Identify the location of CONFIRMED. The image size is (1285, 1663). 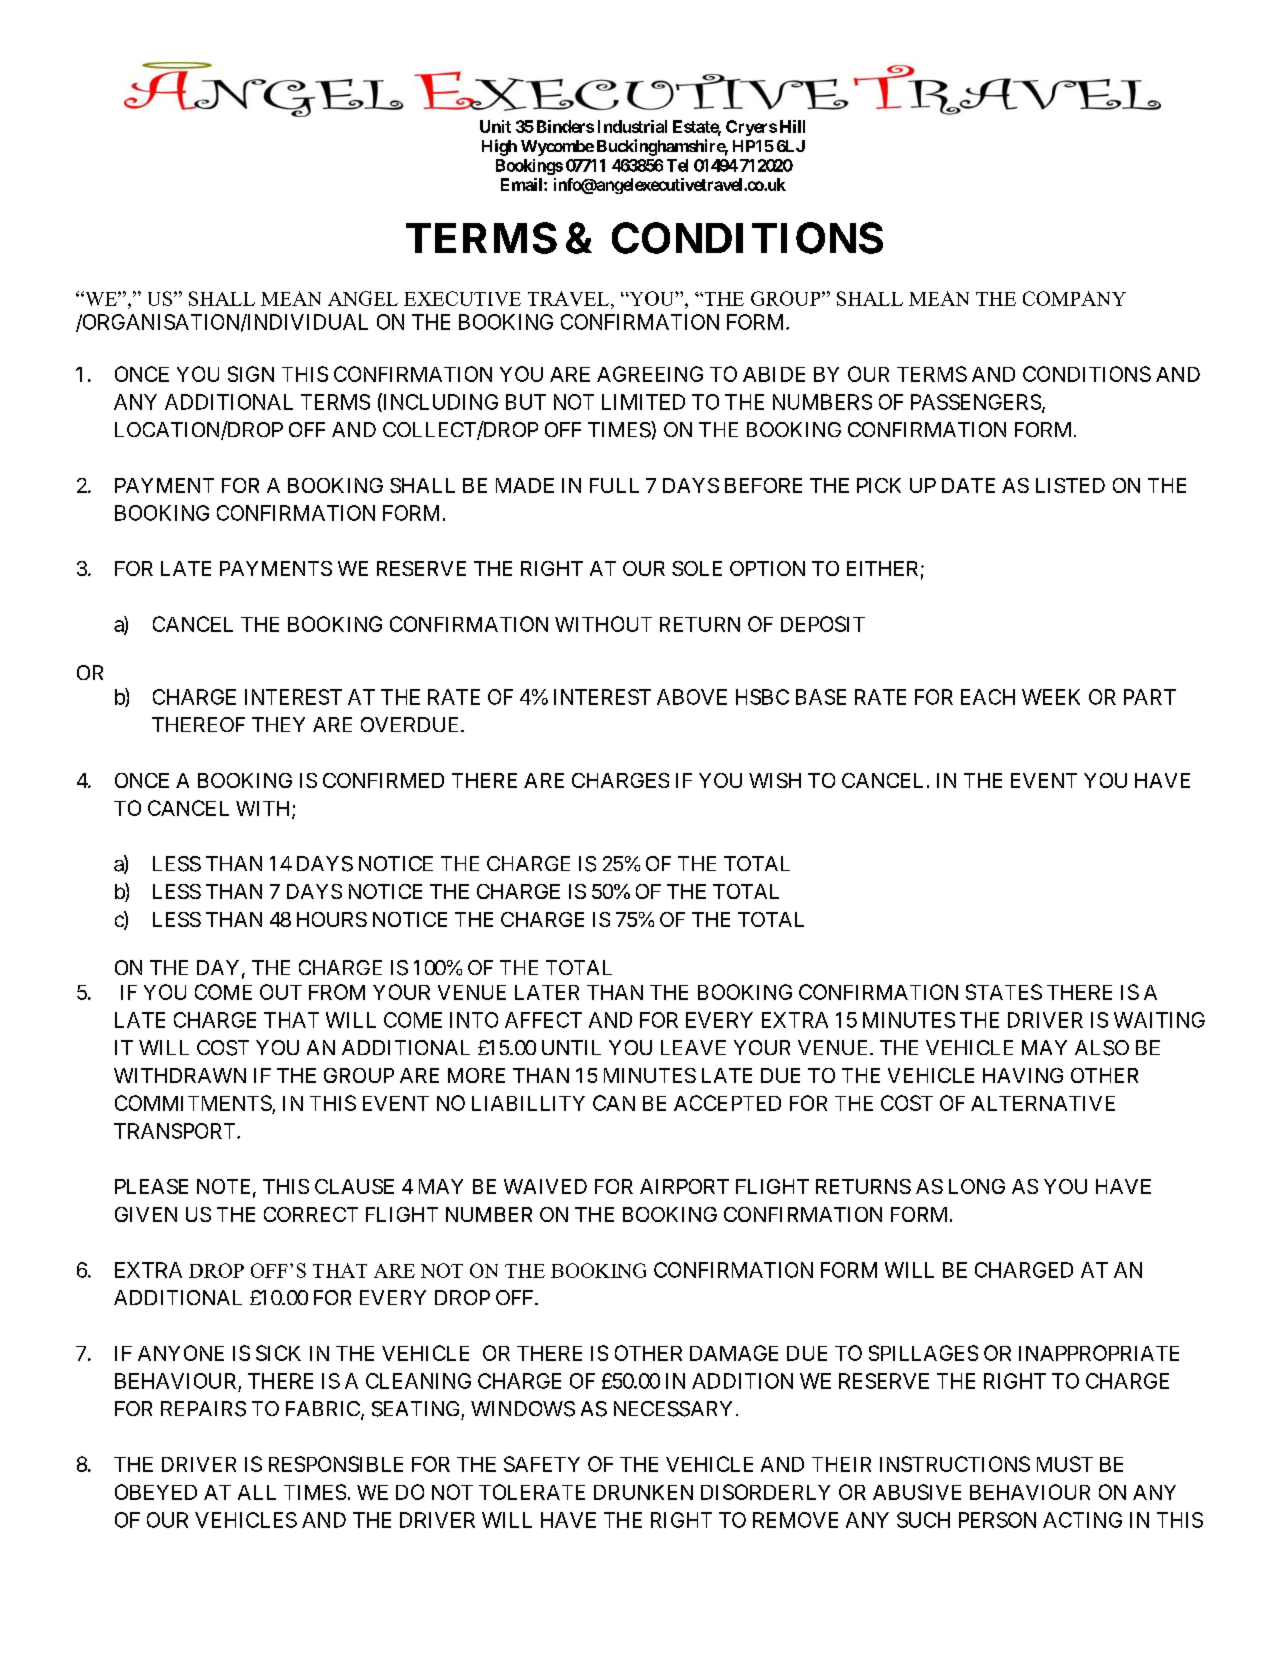
(383, 780).
